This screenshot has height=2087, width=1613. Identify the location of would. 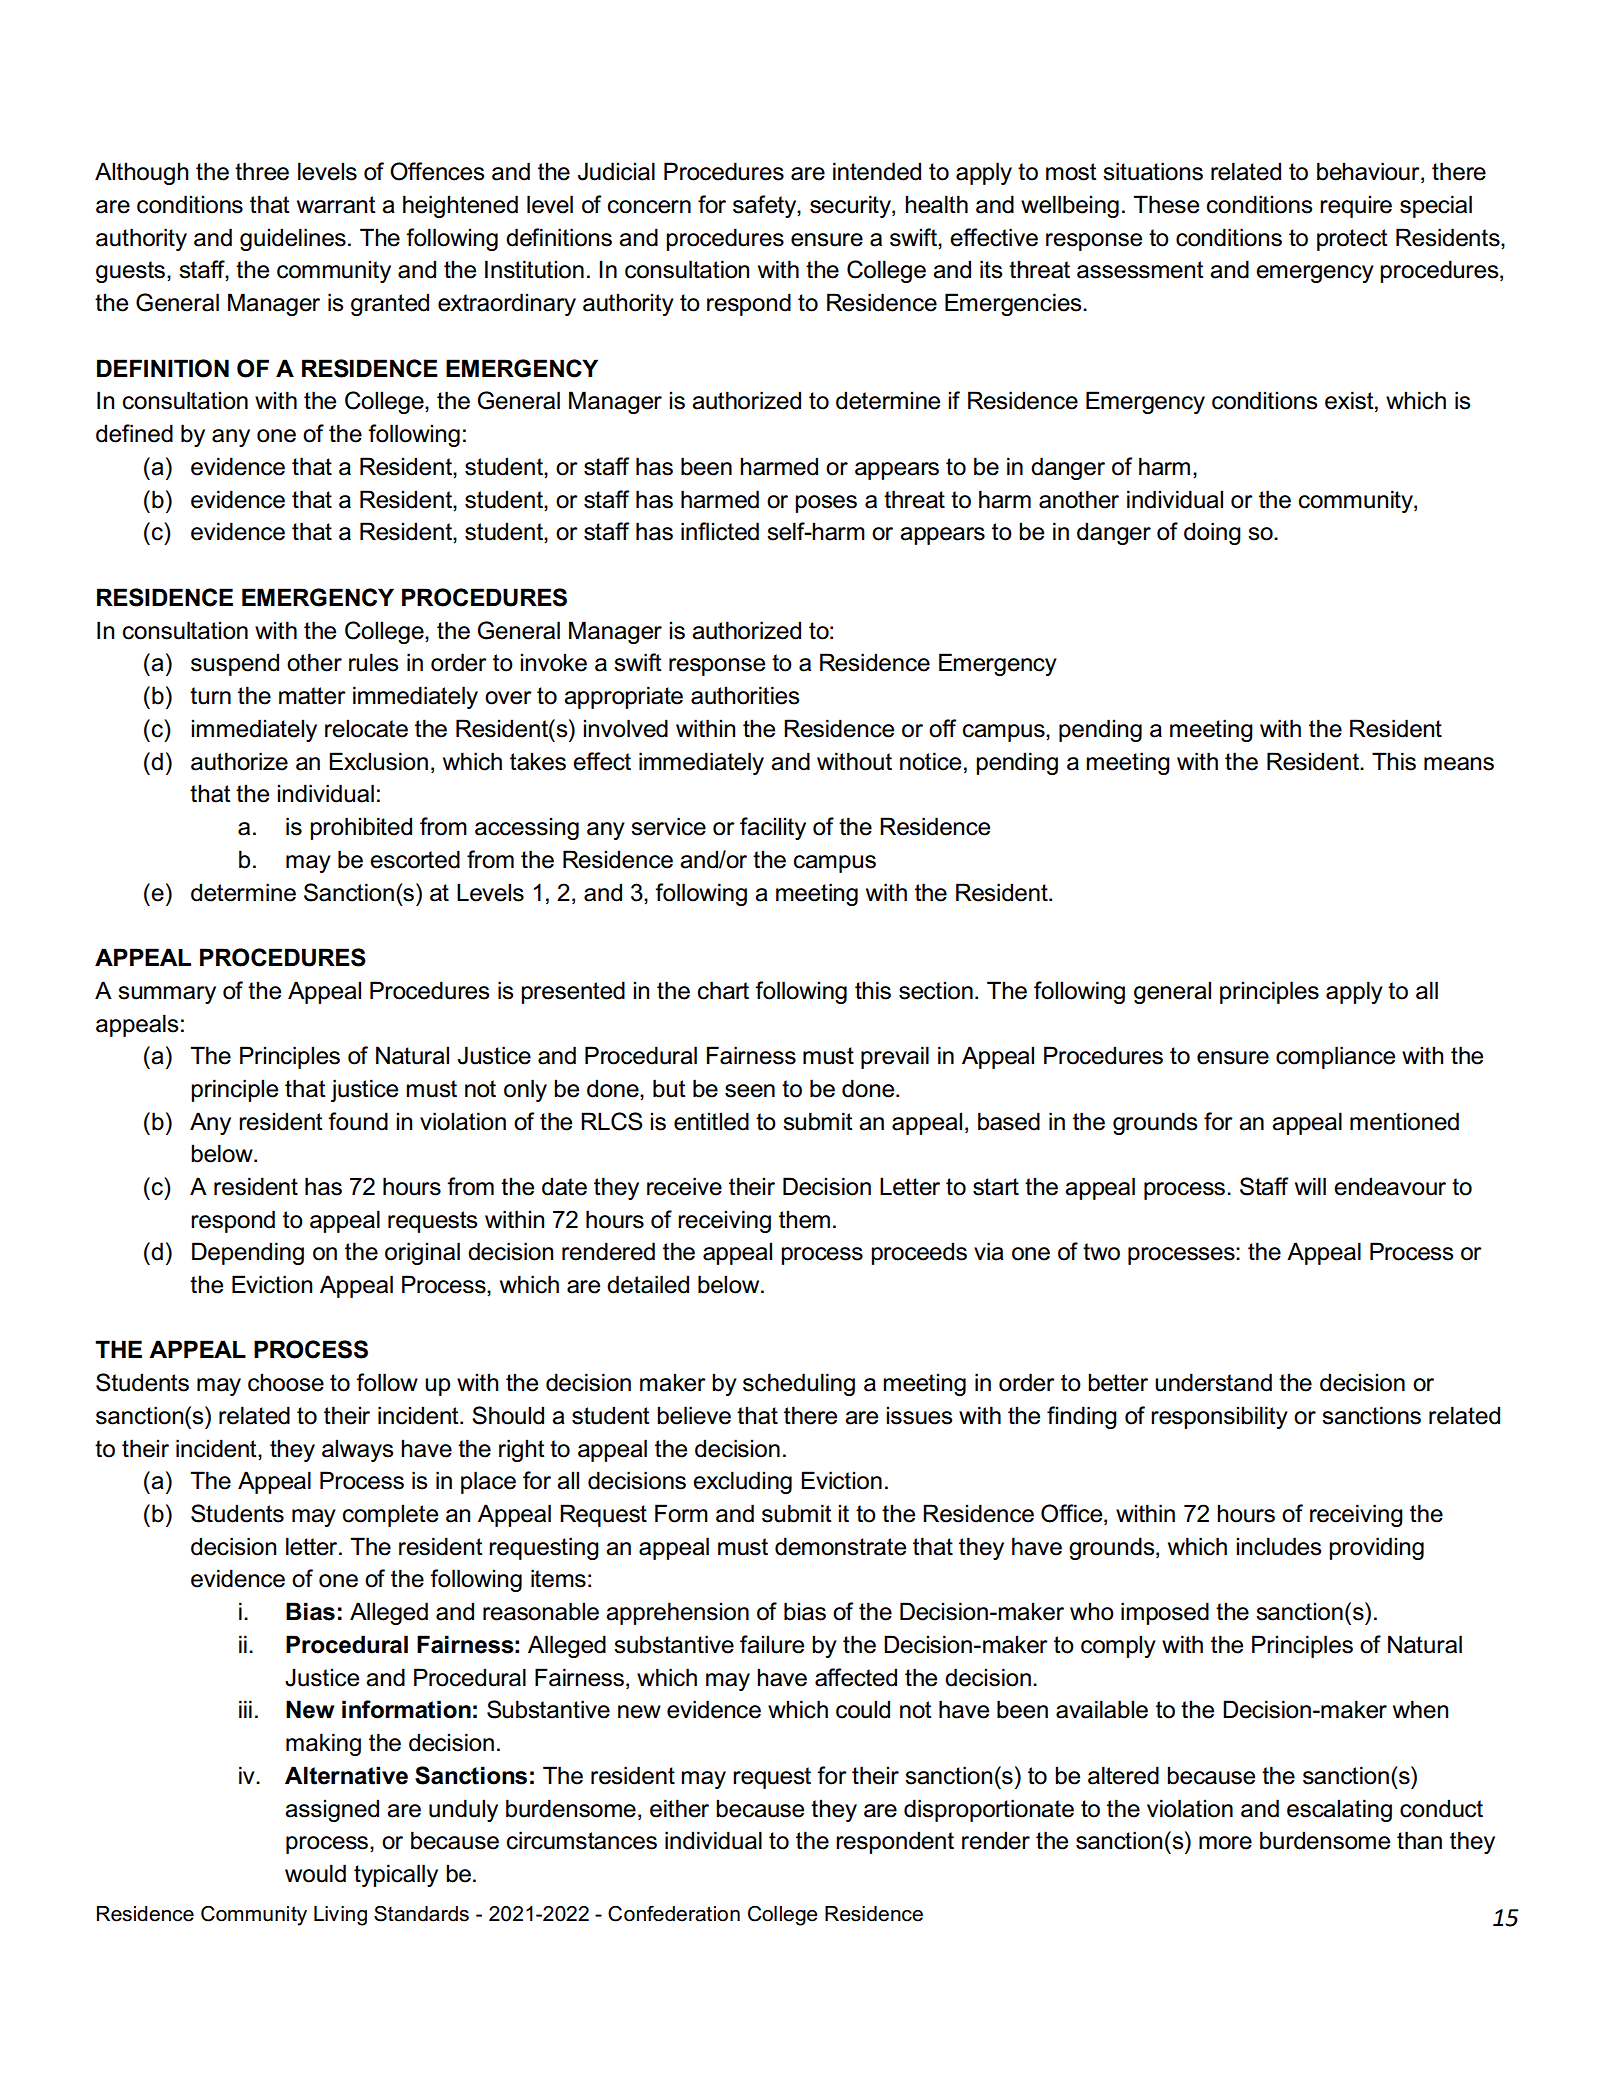
(315, 1873).
